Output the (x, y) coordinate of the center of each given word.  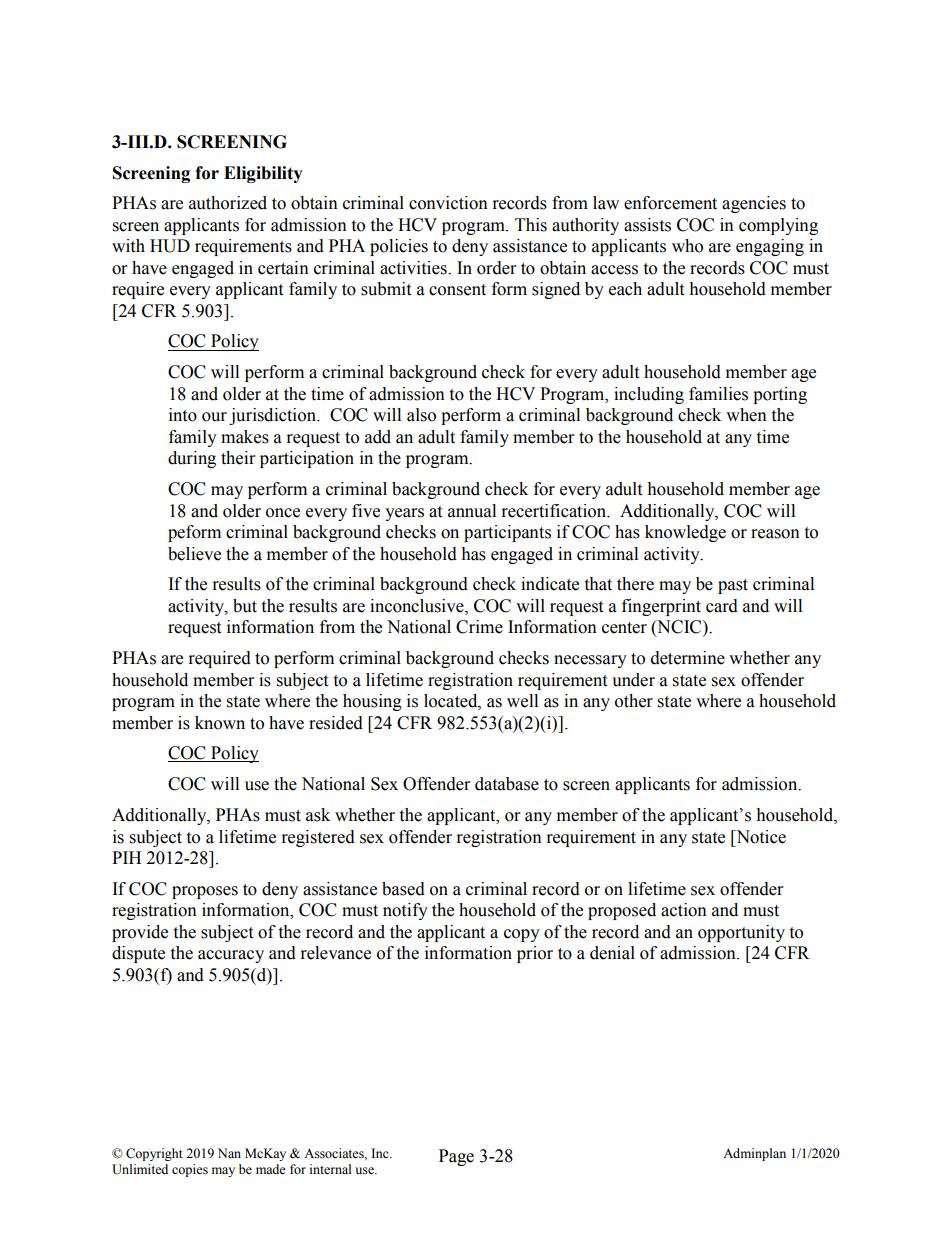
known (220, 723)
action (684, 910)
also (421, 415)
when (746, 415)
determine (688, 658)
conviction (448, 203)
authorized (228, 203)
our (214, 417)
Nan (229, 1153)
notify (405, 911)
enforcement (670, 203)
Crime (479, 627)
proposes (205, 892)
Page (456, 1157)
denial (612, 953)
